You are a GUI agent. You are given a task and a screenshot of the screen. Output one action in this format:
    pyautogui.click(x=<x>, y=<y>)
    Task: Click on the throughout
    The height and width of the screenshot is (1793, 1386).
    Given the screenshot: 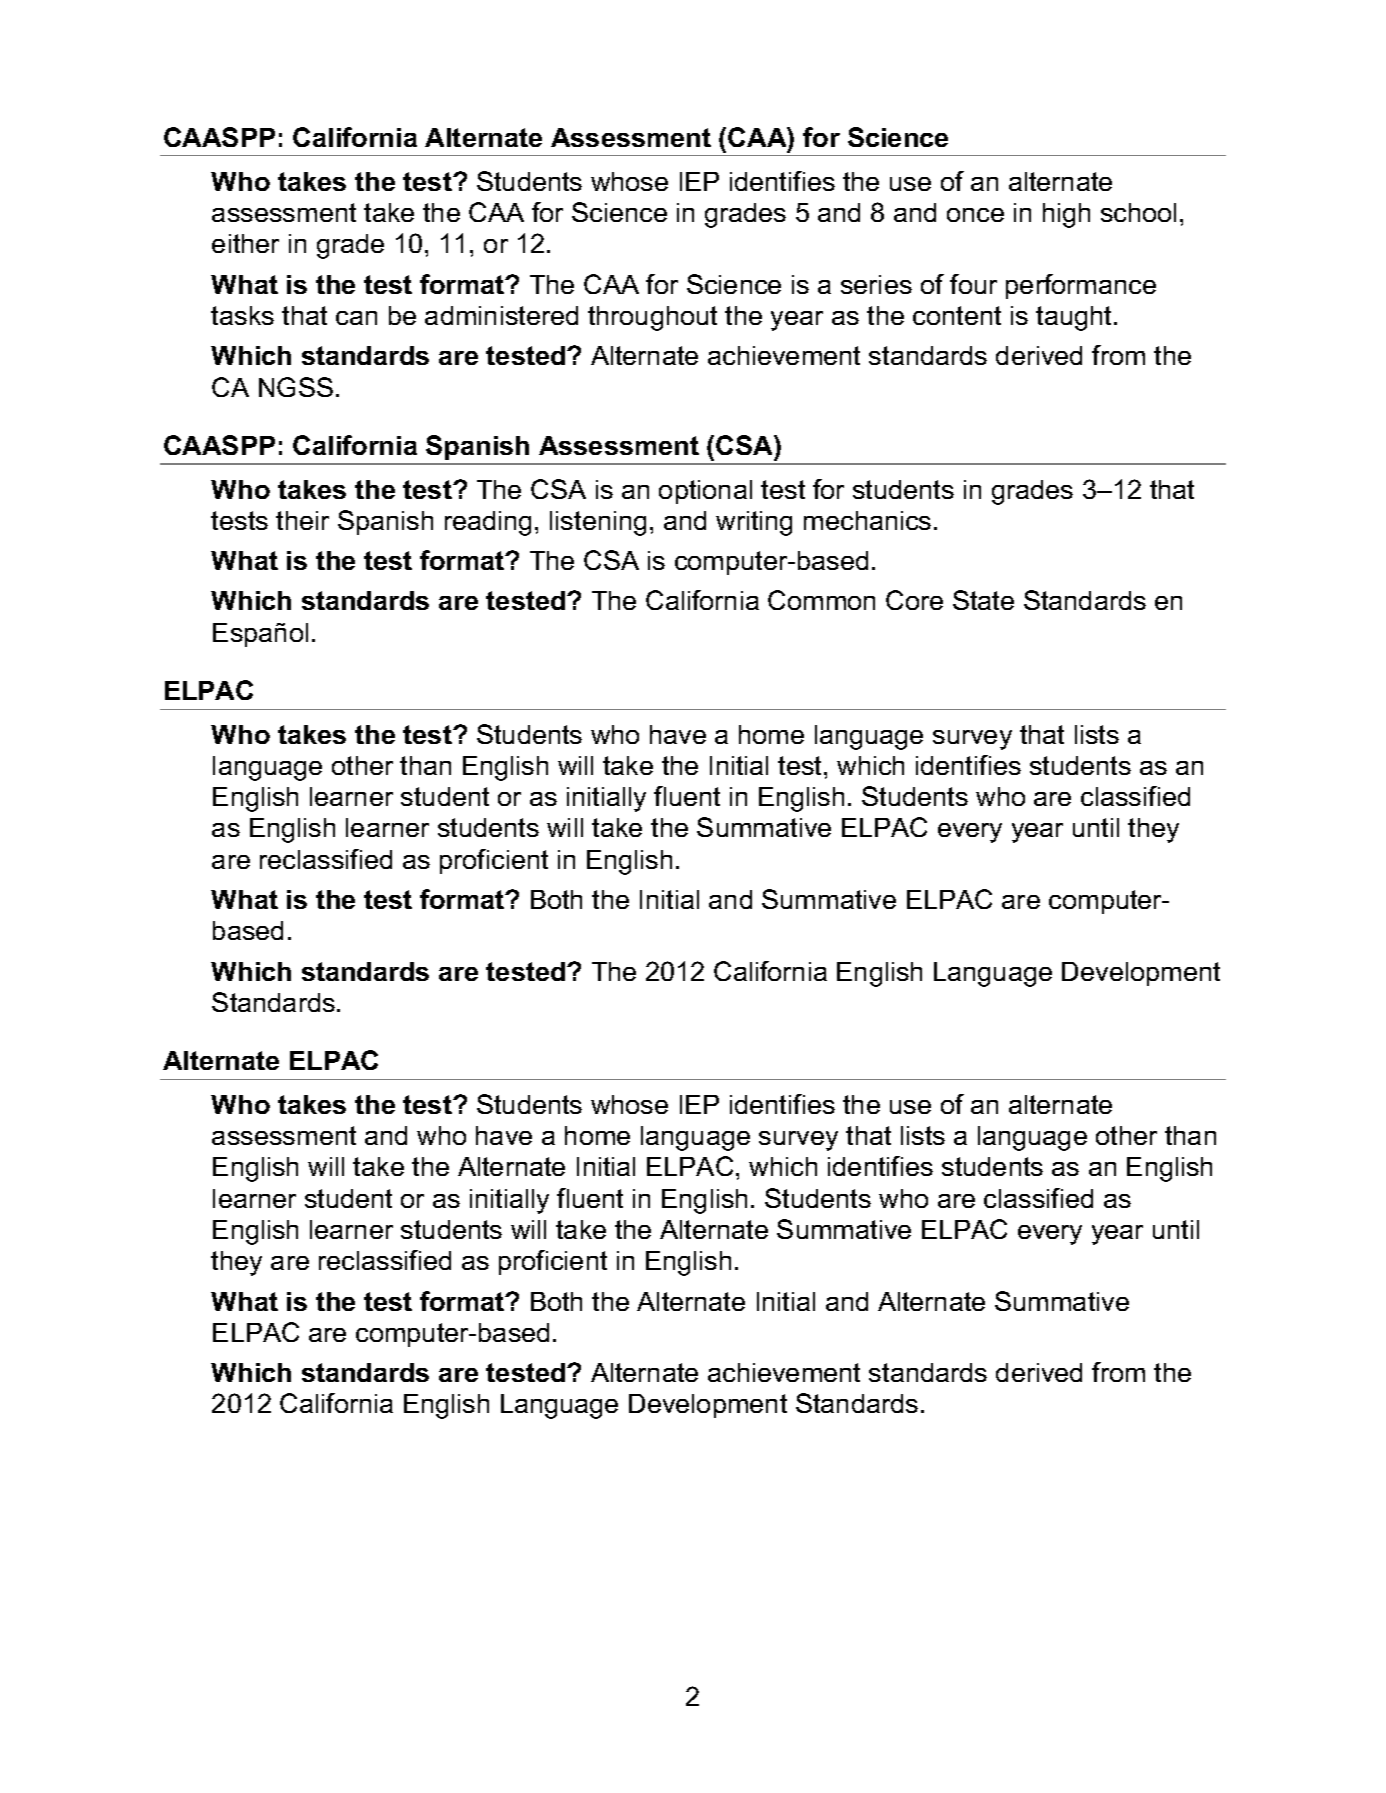 What is the action you would take?
    pyautogui.click(x=652, y=318)
